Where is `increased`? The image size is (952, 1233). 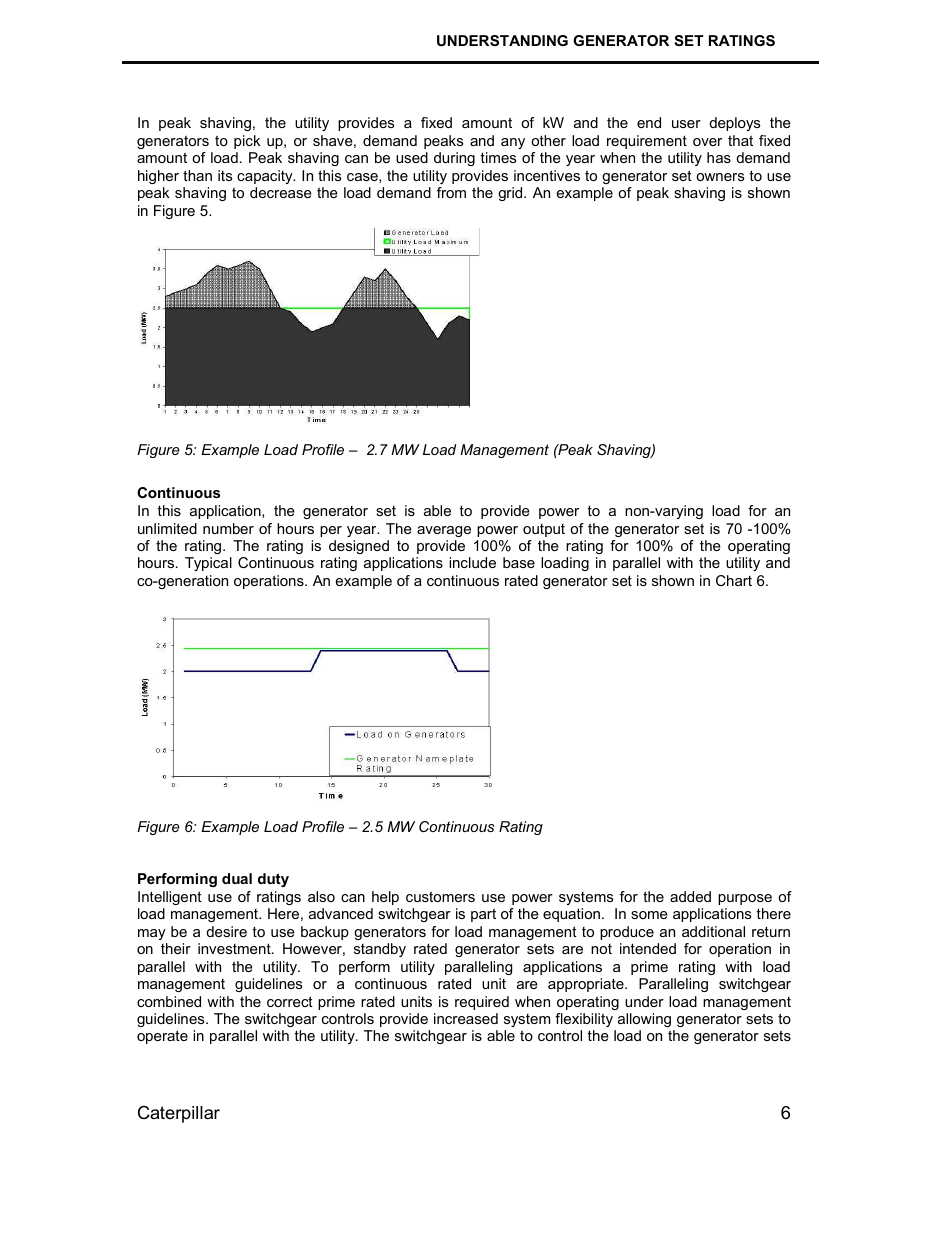
increased is located at coordinates (466, 1018).
